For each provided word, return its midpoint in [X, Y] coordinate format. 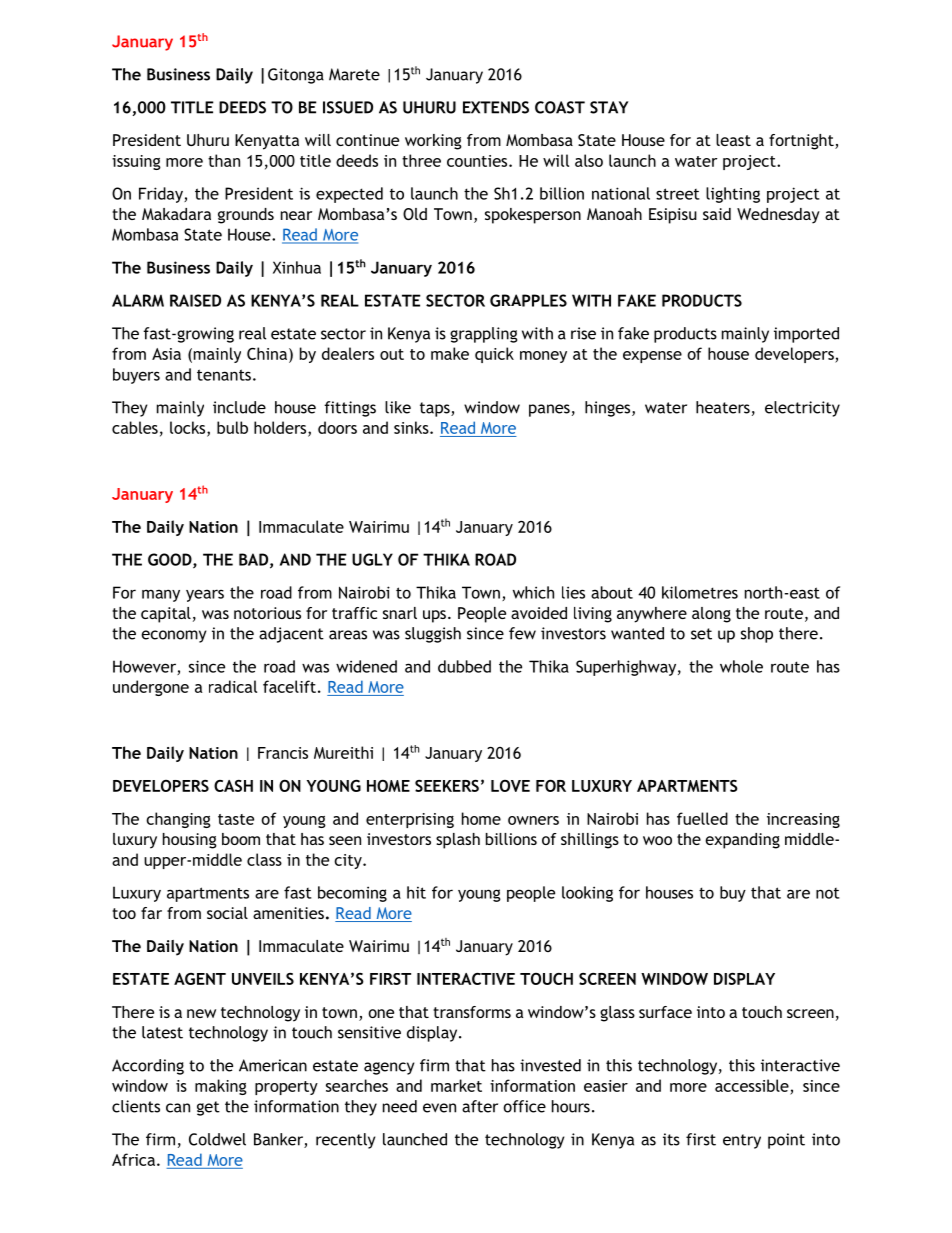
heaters [723, 407]
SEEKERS [447, 786]
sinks [412, 427]
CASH [233, 786]
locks [189, 428]
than [224, 160]
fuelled [702, 818]
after [480, 1106]
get [208, 1108]
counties [478, 161]
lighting [733, 195]
